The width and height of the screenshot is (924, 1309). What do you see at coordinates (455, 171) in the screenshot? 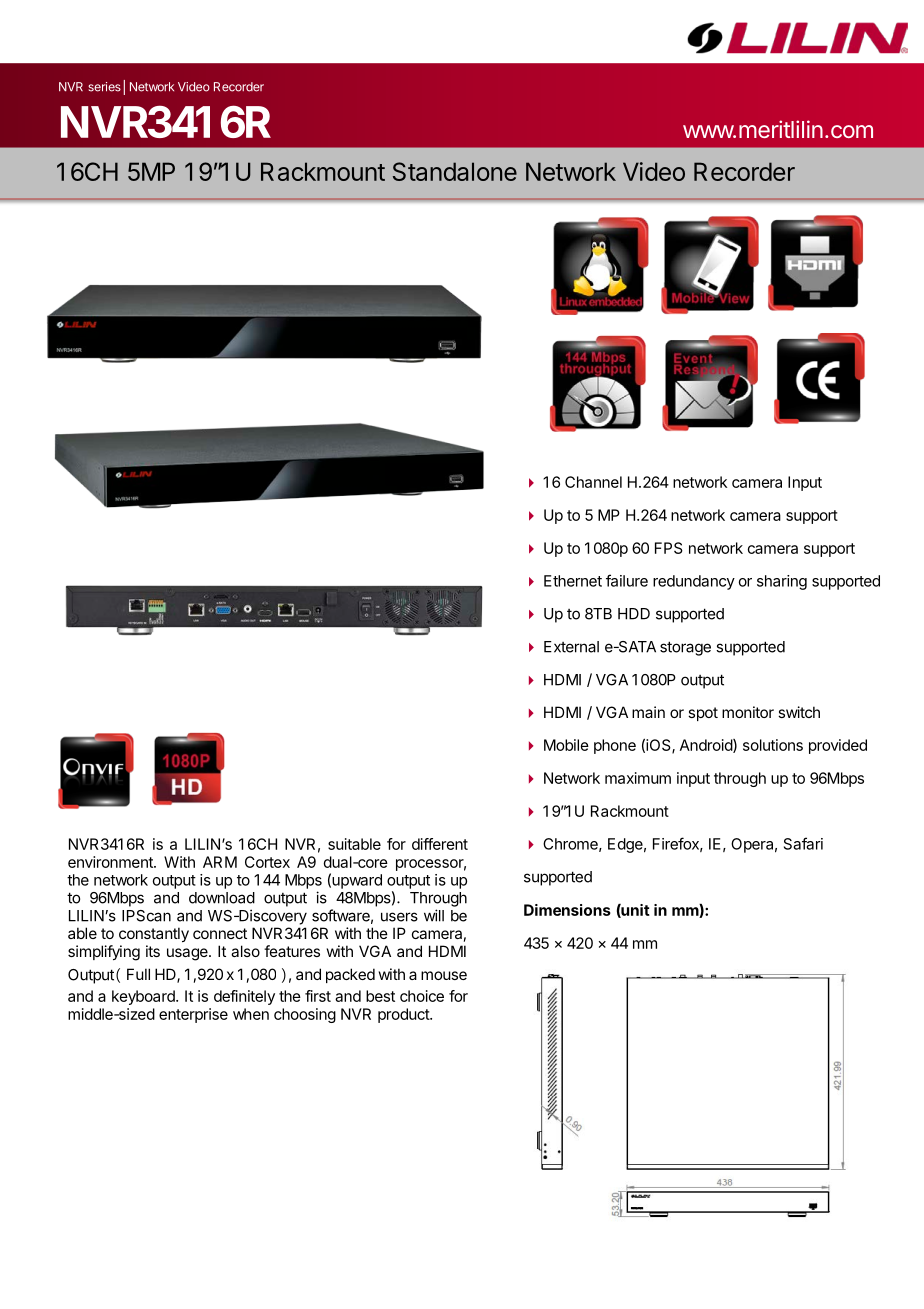
I see `Standalone` at bounding box center [455, 171].
